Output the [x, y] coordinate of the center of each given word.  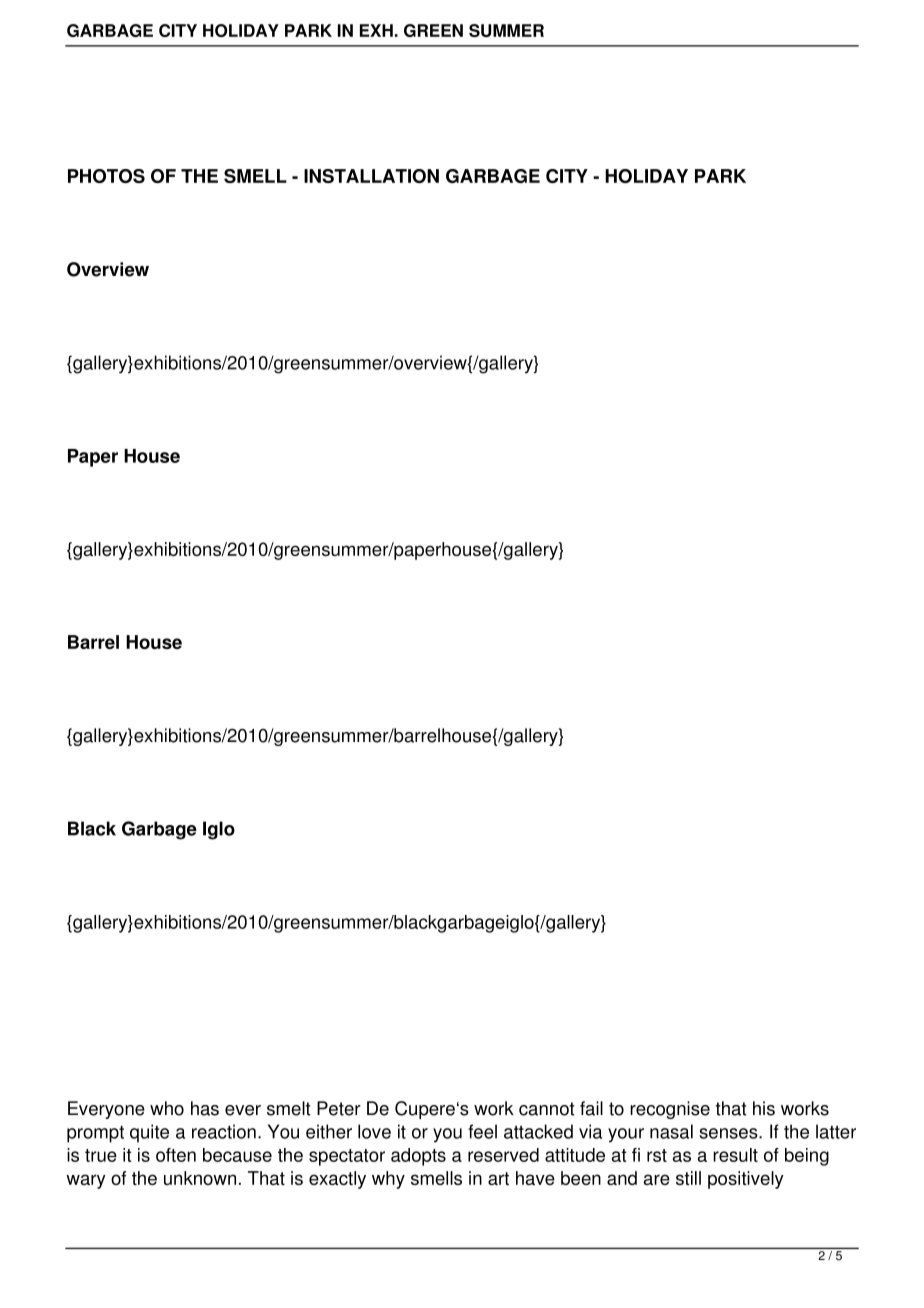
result [735, 1155]
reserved [503, 1155]
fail [591, 1108]
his [764, 1108]
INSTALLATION [371, 176]
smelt [289, 1108]
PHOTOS [106, 176]
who [167, 1108]
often [176, 1155]
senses [729, 1133]
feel [482, 1131]
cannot [547, 1109]
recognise [670, 1110]
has [205, 1108]
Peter [339, 1108]
